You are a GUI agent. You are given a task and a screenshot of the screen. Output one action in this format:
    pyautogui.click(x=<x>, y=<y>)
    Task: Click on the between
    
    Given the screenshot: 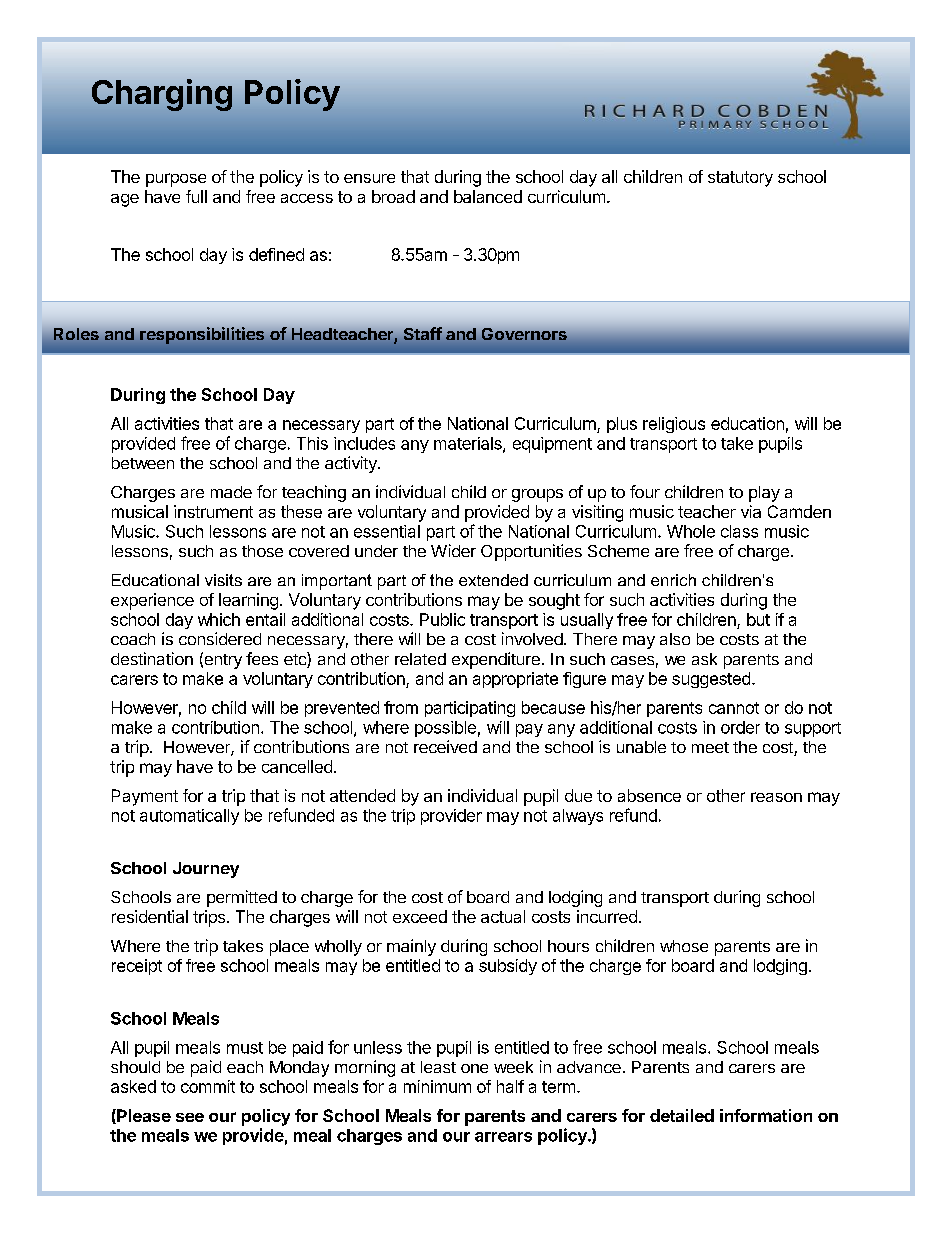 What is the action you would take?
    pyautogui.click(x=143, y=463)
